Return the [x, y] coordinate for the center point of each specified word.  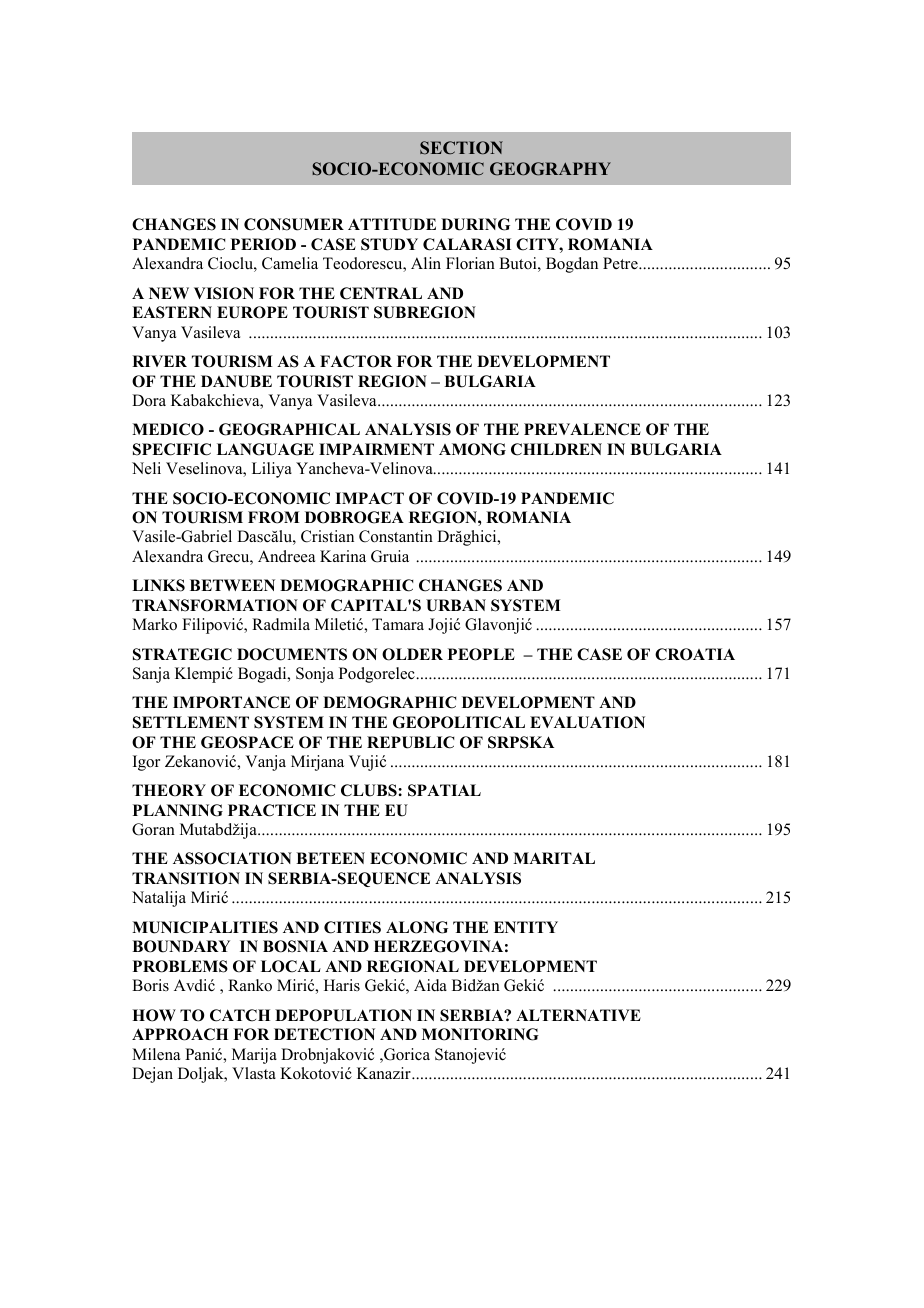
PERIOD [263, 244]
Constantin [396, 536]
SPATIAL [444, 790]
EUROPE [252, 312]
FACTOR [356, 361]
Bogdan [572, 265]
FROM [274, 517]
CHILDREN [556, 449]
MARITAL [554, 858]
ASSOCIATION [232, 858]
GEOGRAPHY [550, 169]
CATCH [240, 1015]
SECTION [461, 148]
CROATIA [695, 654]
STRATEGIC [182, 654]
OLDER [412, 654]
